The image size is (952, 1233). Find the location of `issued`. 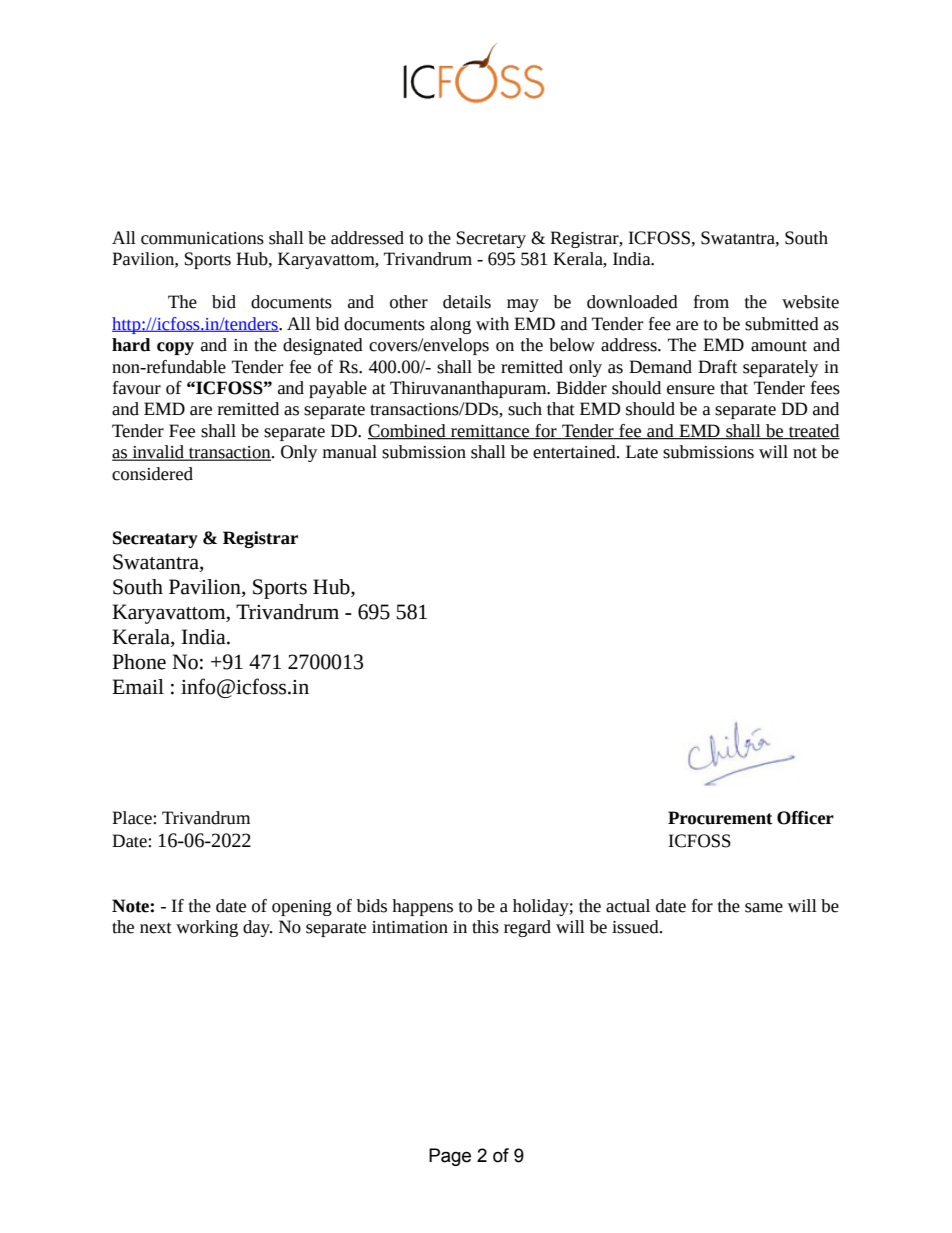

issued is located at coordinates (636, 927).
